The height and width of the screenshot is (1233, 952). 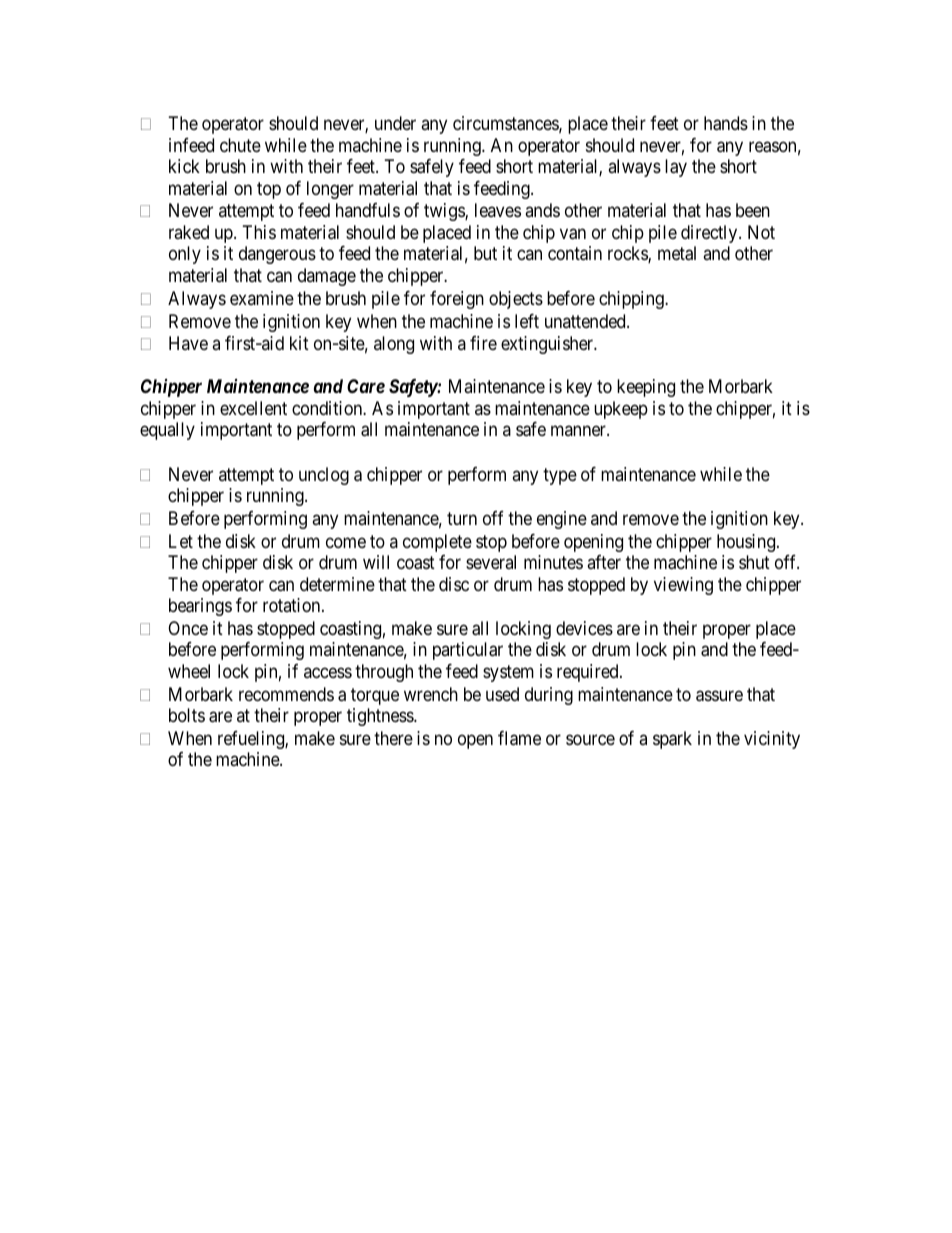 I want to click on bolts, so click(x=187, y=715).
